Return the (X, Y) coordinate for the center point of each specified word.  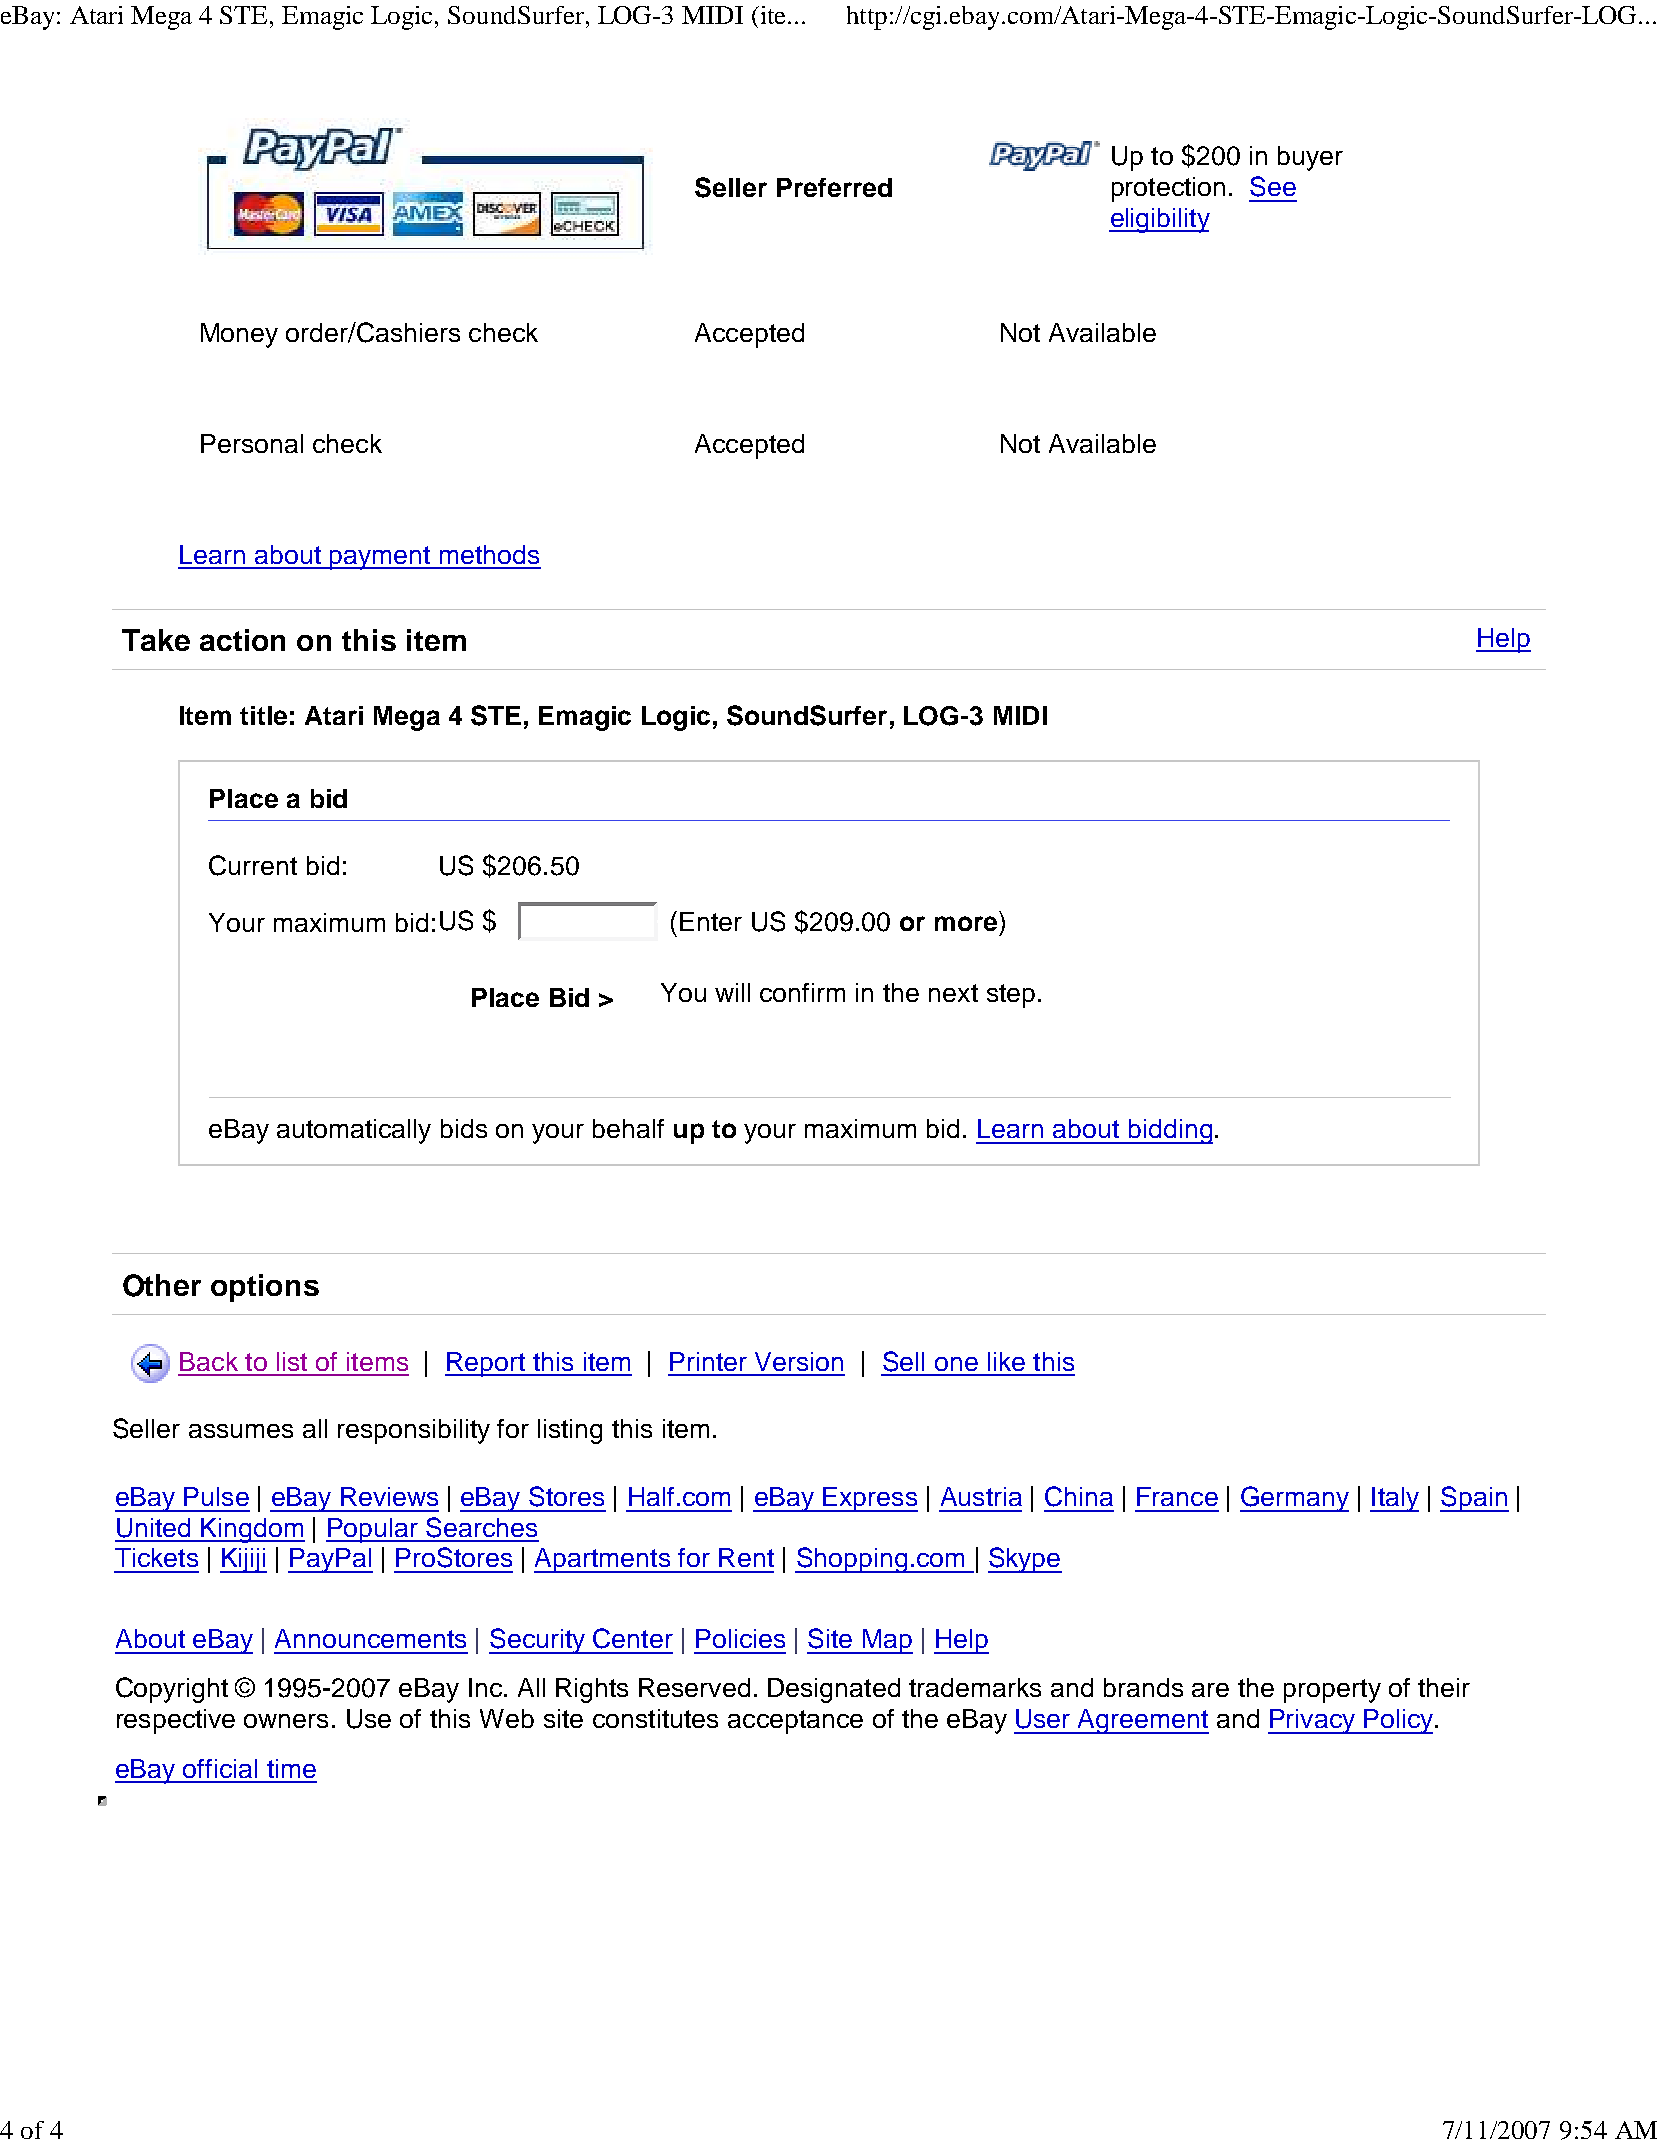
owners (286, 1721)
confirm (802, 992)
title (263, 715)
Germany (1294, 1499)
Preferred (834, 187)
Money (239, 335)
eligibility (1159, 220)
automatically (354, 1131)
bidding (1169, 1131)
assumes (241, 1431)
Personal (252, 443)
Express (869, 1499)
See (1273, 186)
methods (489, 554)
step (1011, 996)
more (966, 923)
